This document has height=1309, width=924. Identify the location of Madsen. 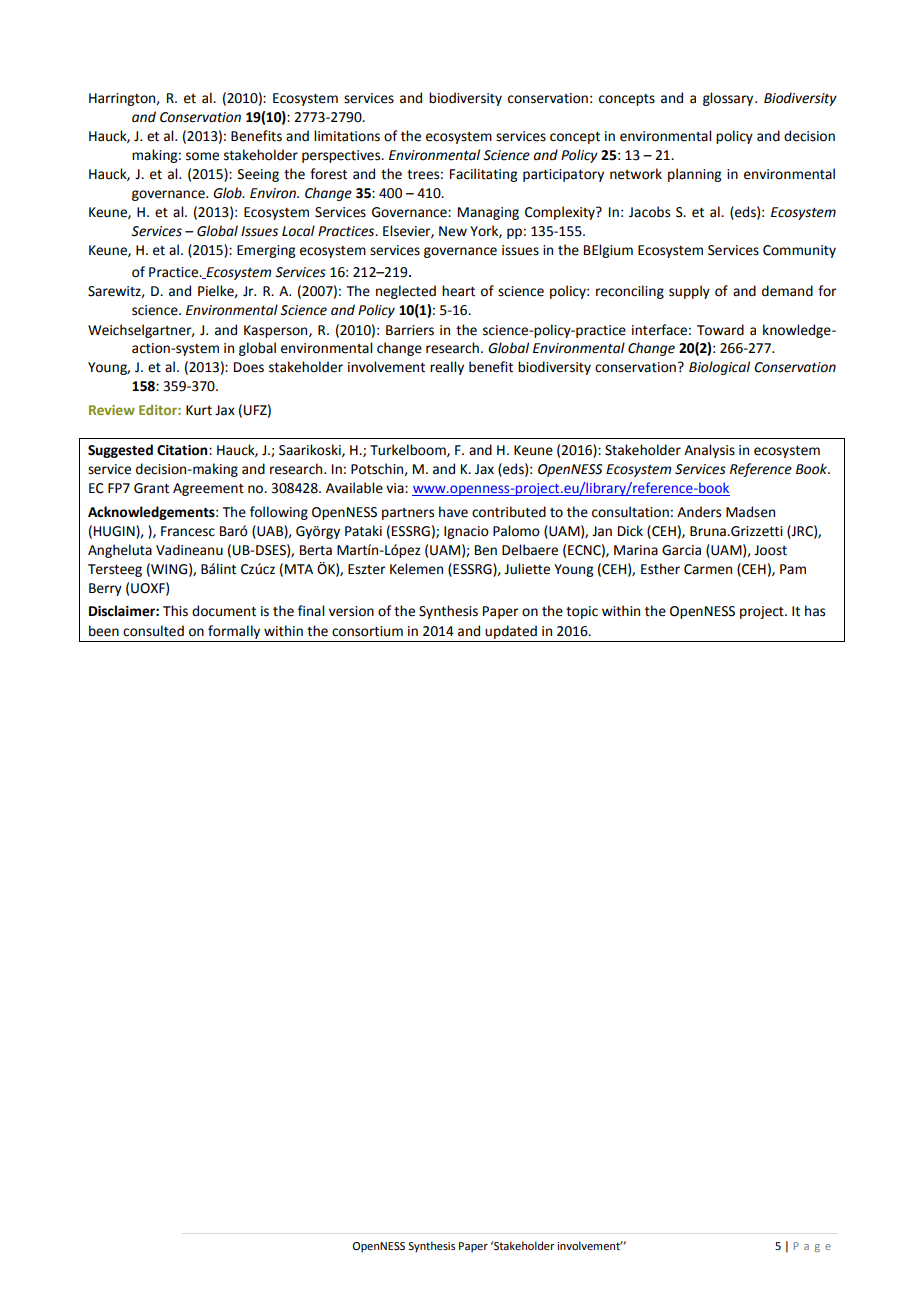
(750, 512).
